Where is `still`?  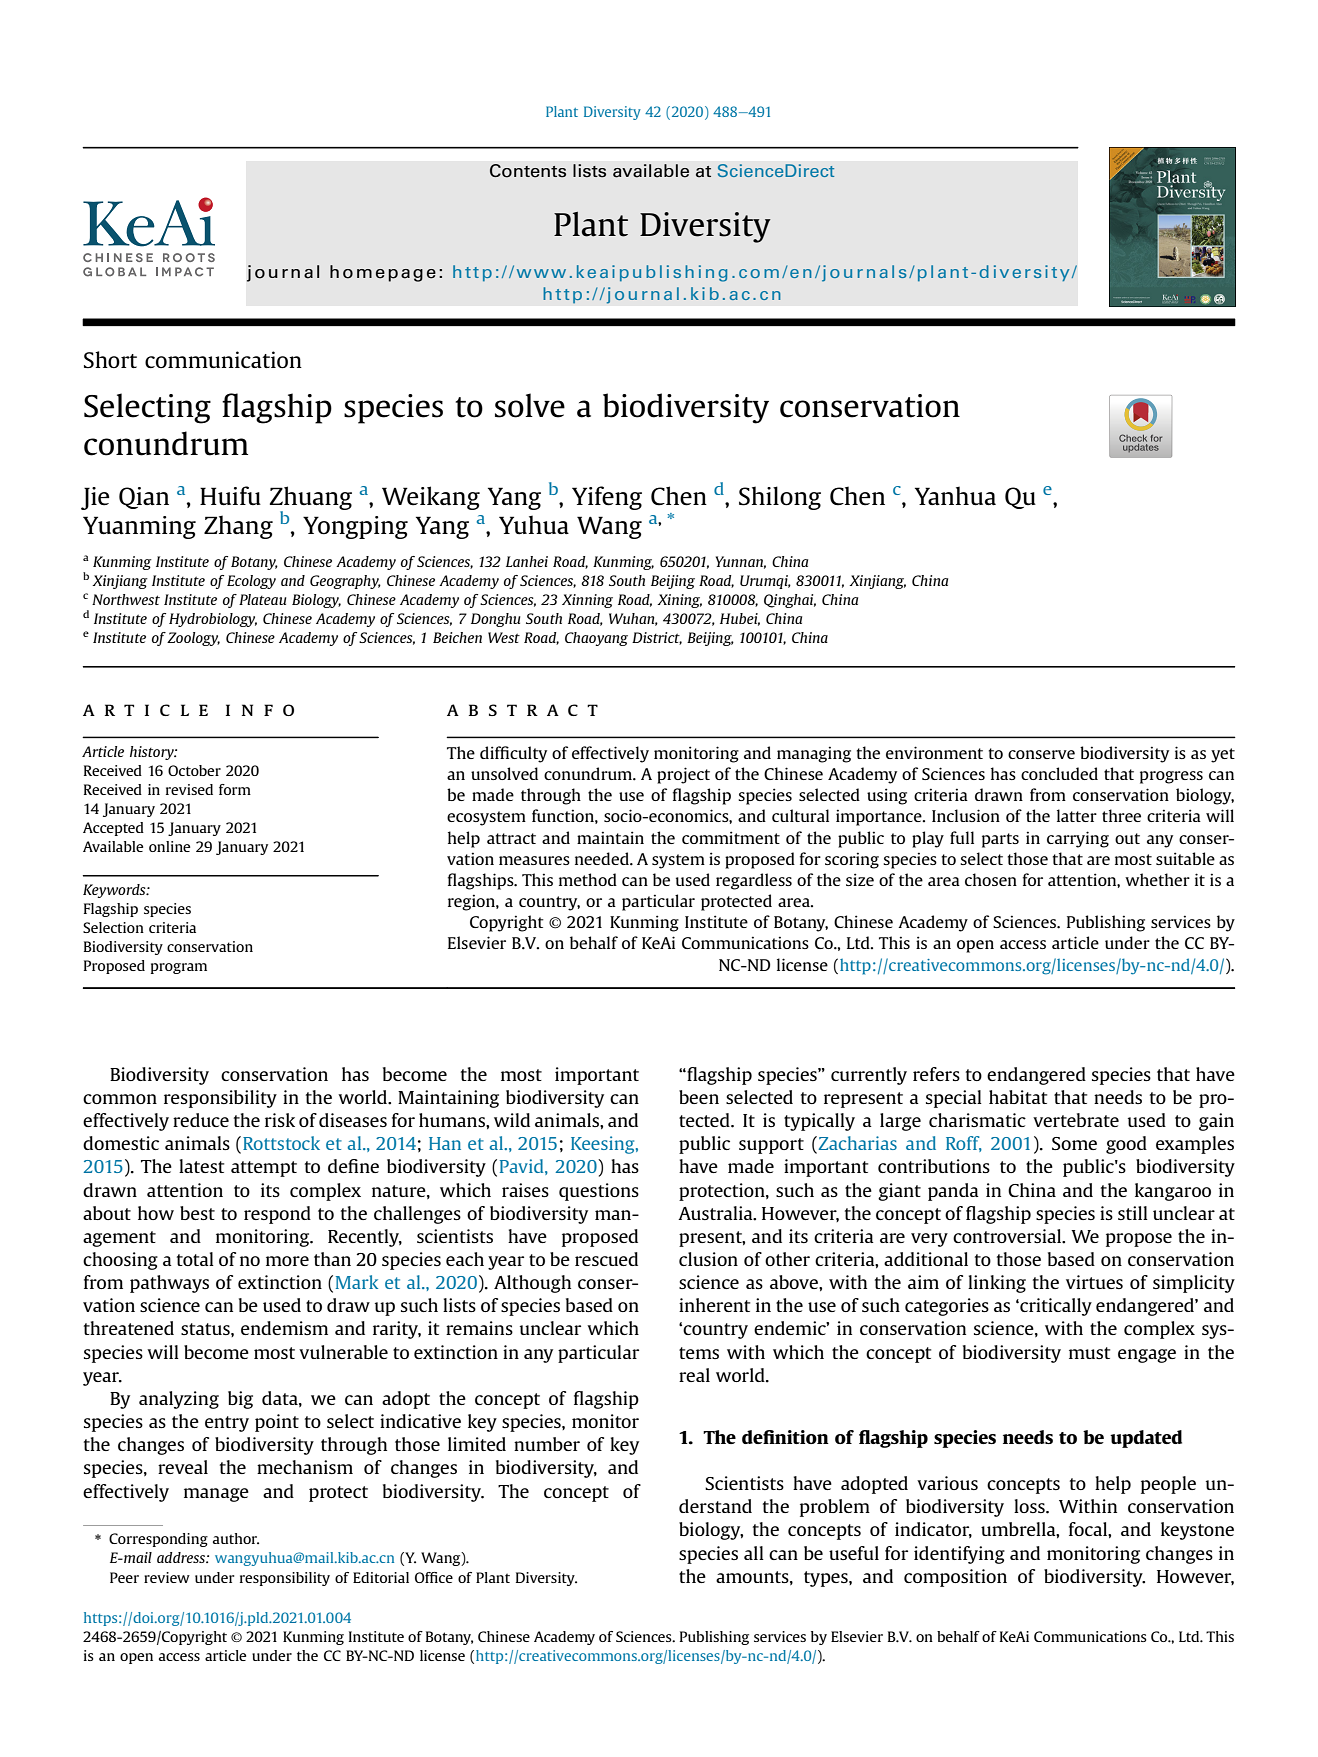 still is located at coordinates (1133, 1213).
